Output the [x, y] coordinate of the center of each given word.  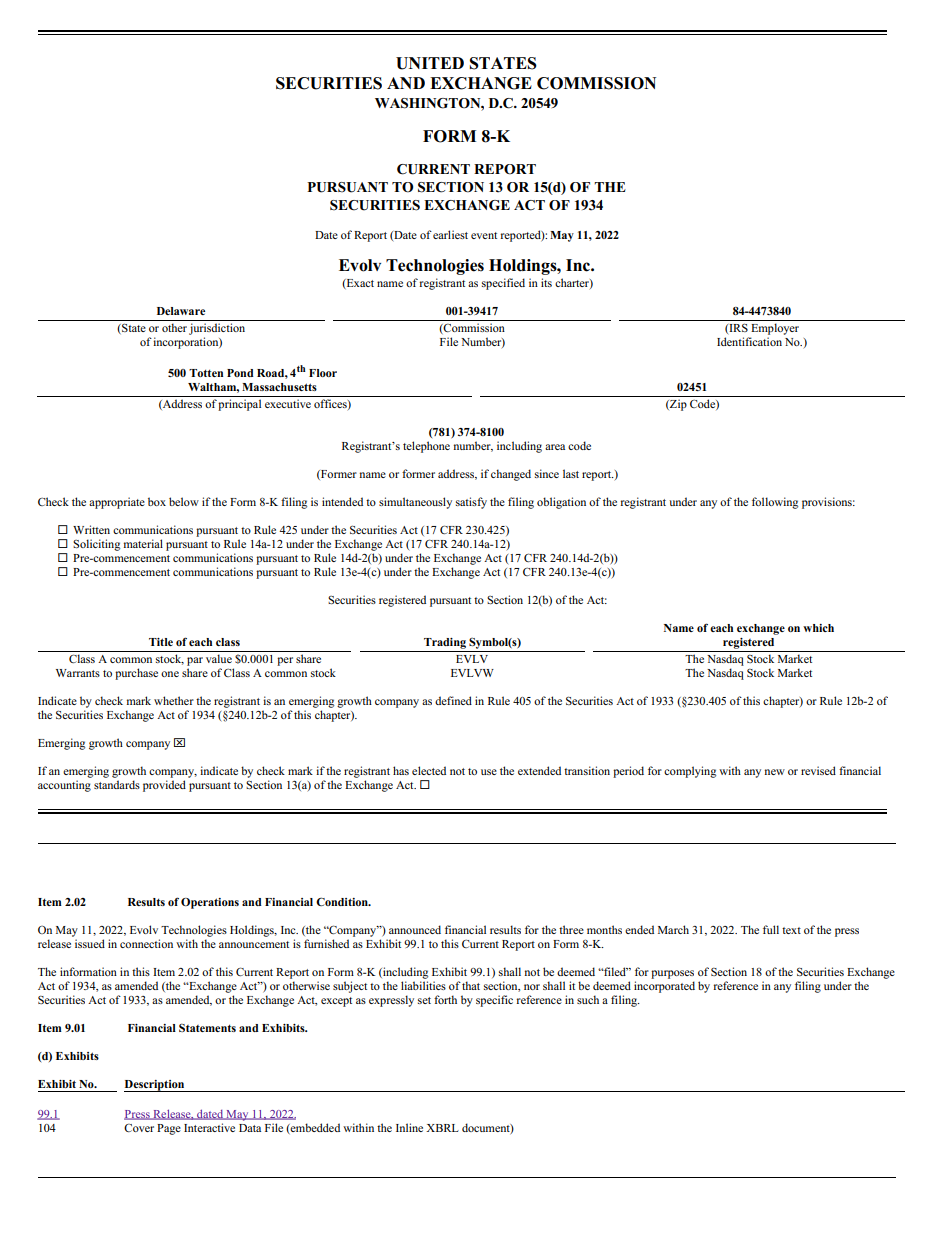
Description [155, 1086]
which [818, 628]
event [484, 235]
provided [164, 786]
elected [429, 770]
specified [503, 284]
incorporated [664, 987]
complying [690, 772]
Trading [445, 643]
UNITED [430, 63]
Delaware [181, 311]
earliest [450, 234]
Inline [409, 1127]
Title [161, 642]
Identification [749, 341]
